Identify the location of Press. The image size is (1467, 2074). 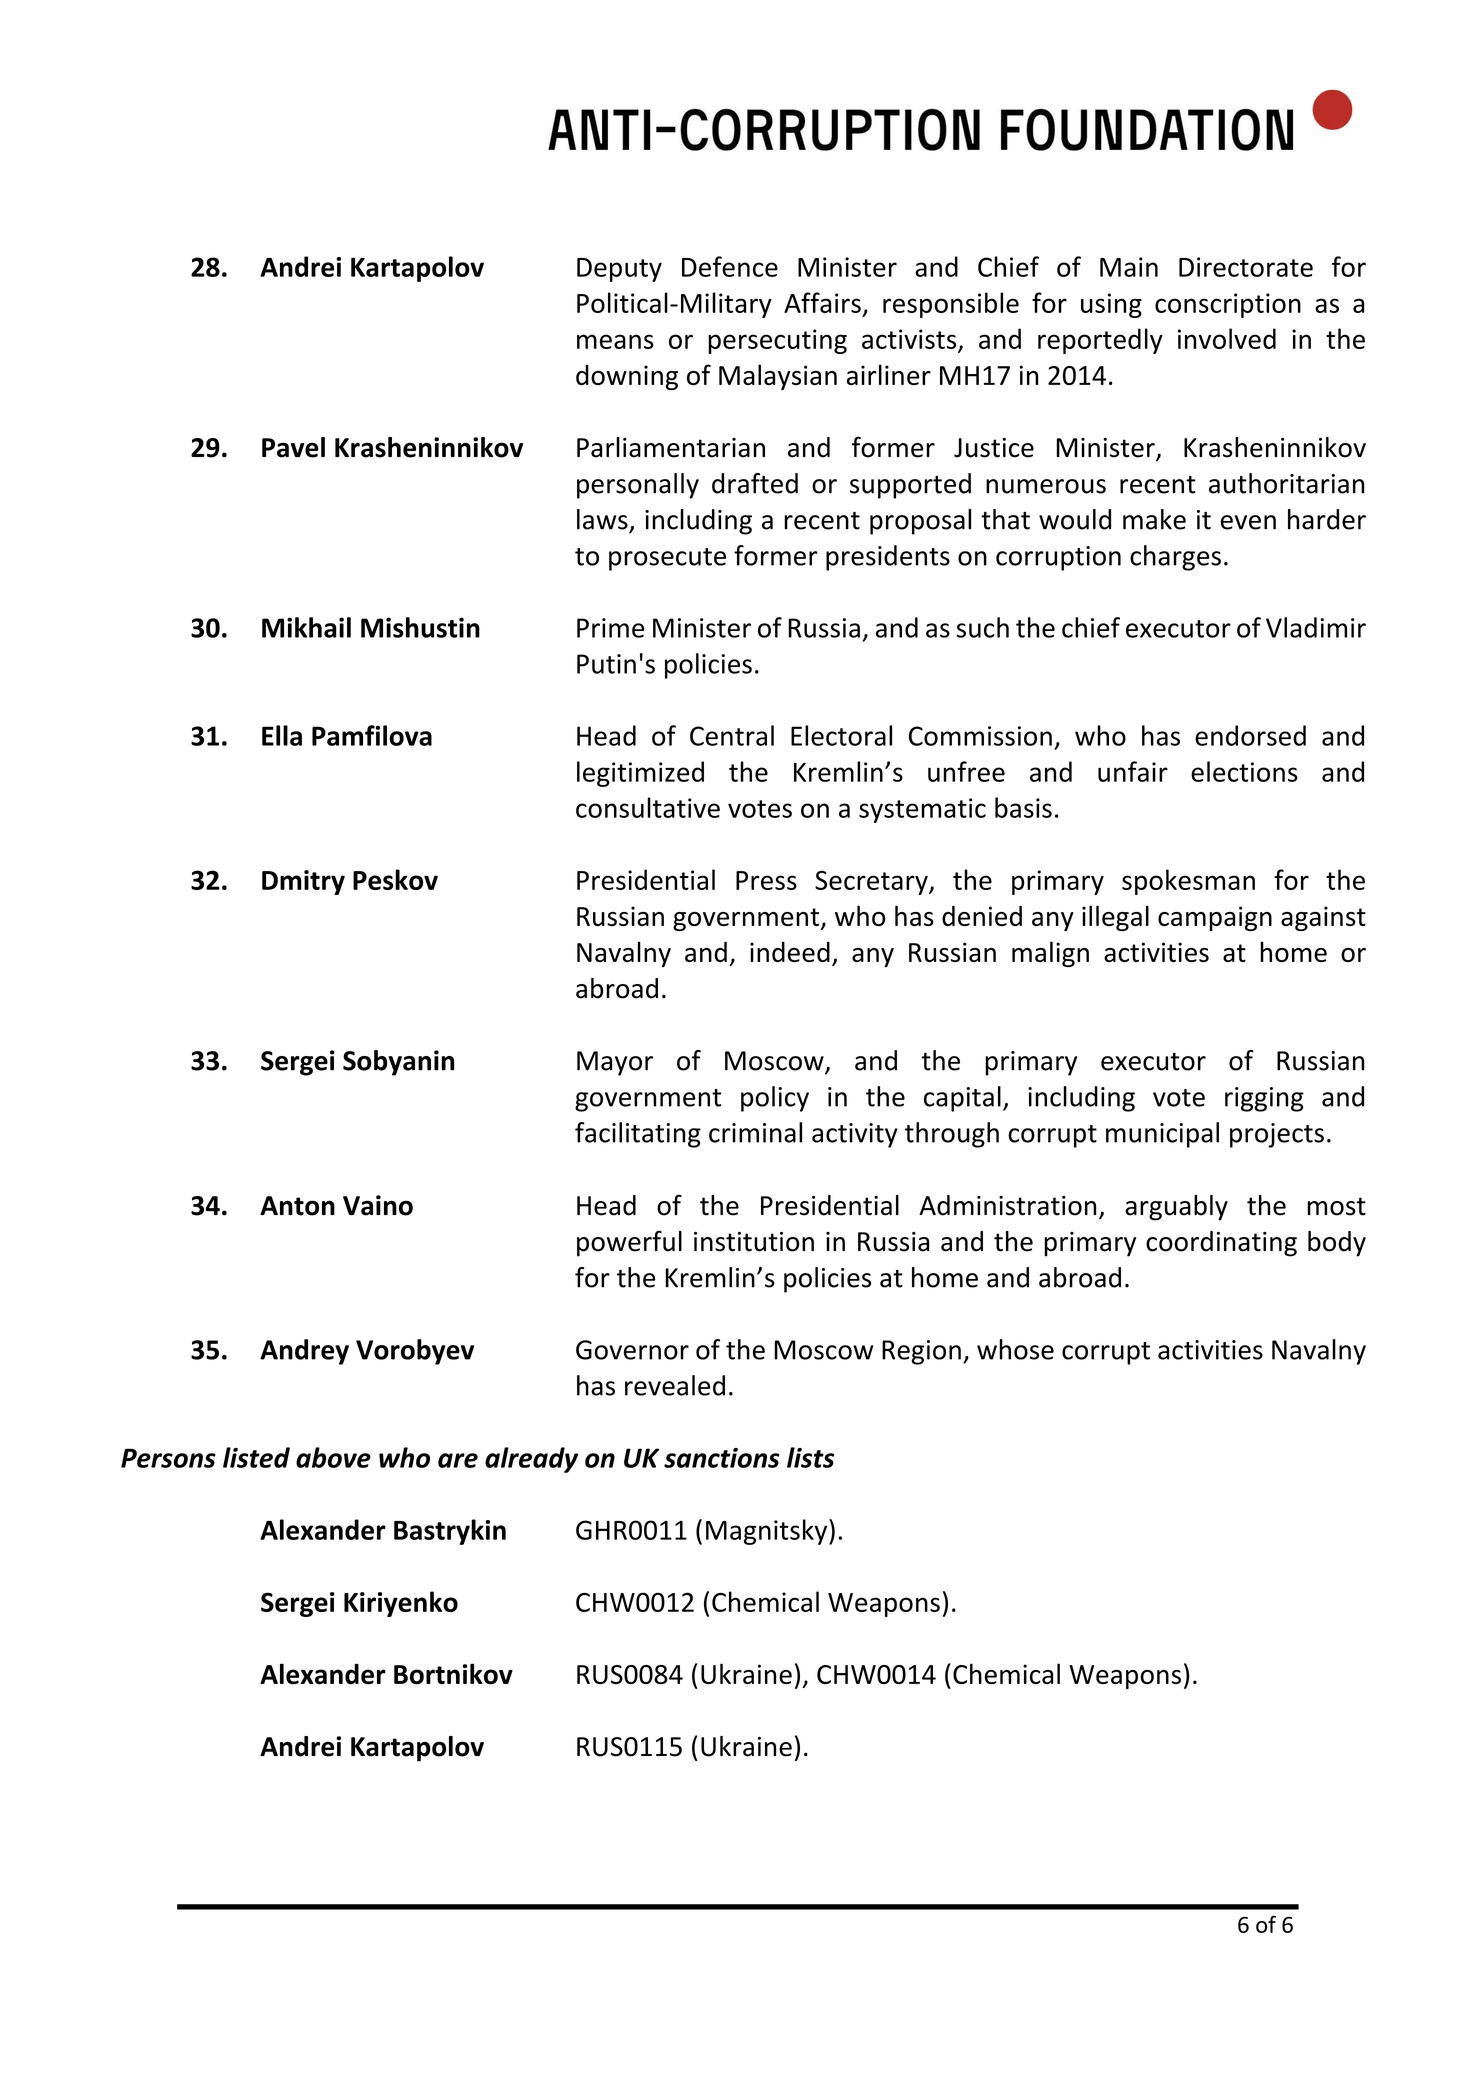
(766, 880).
